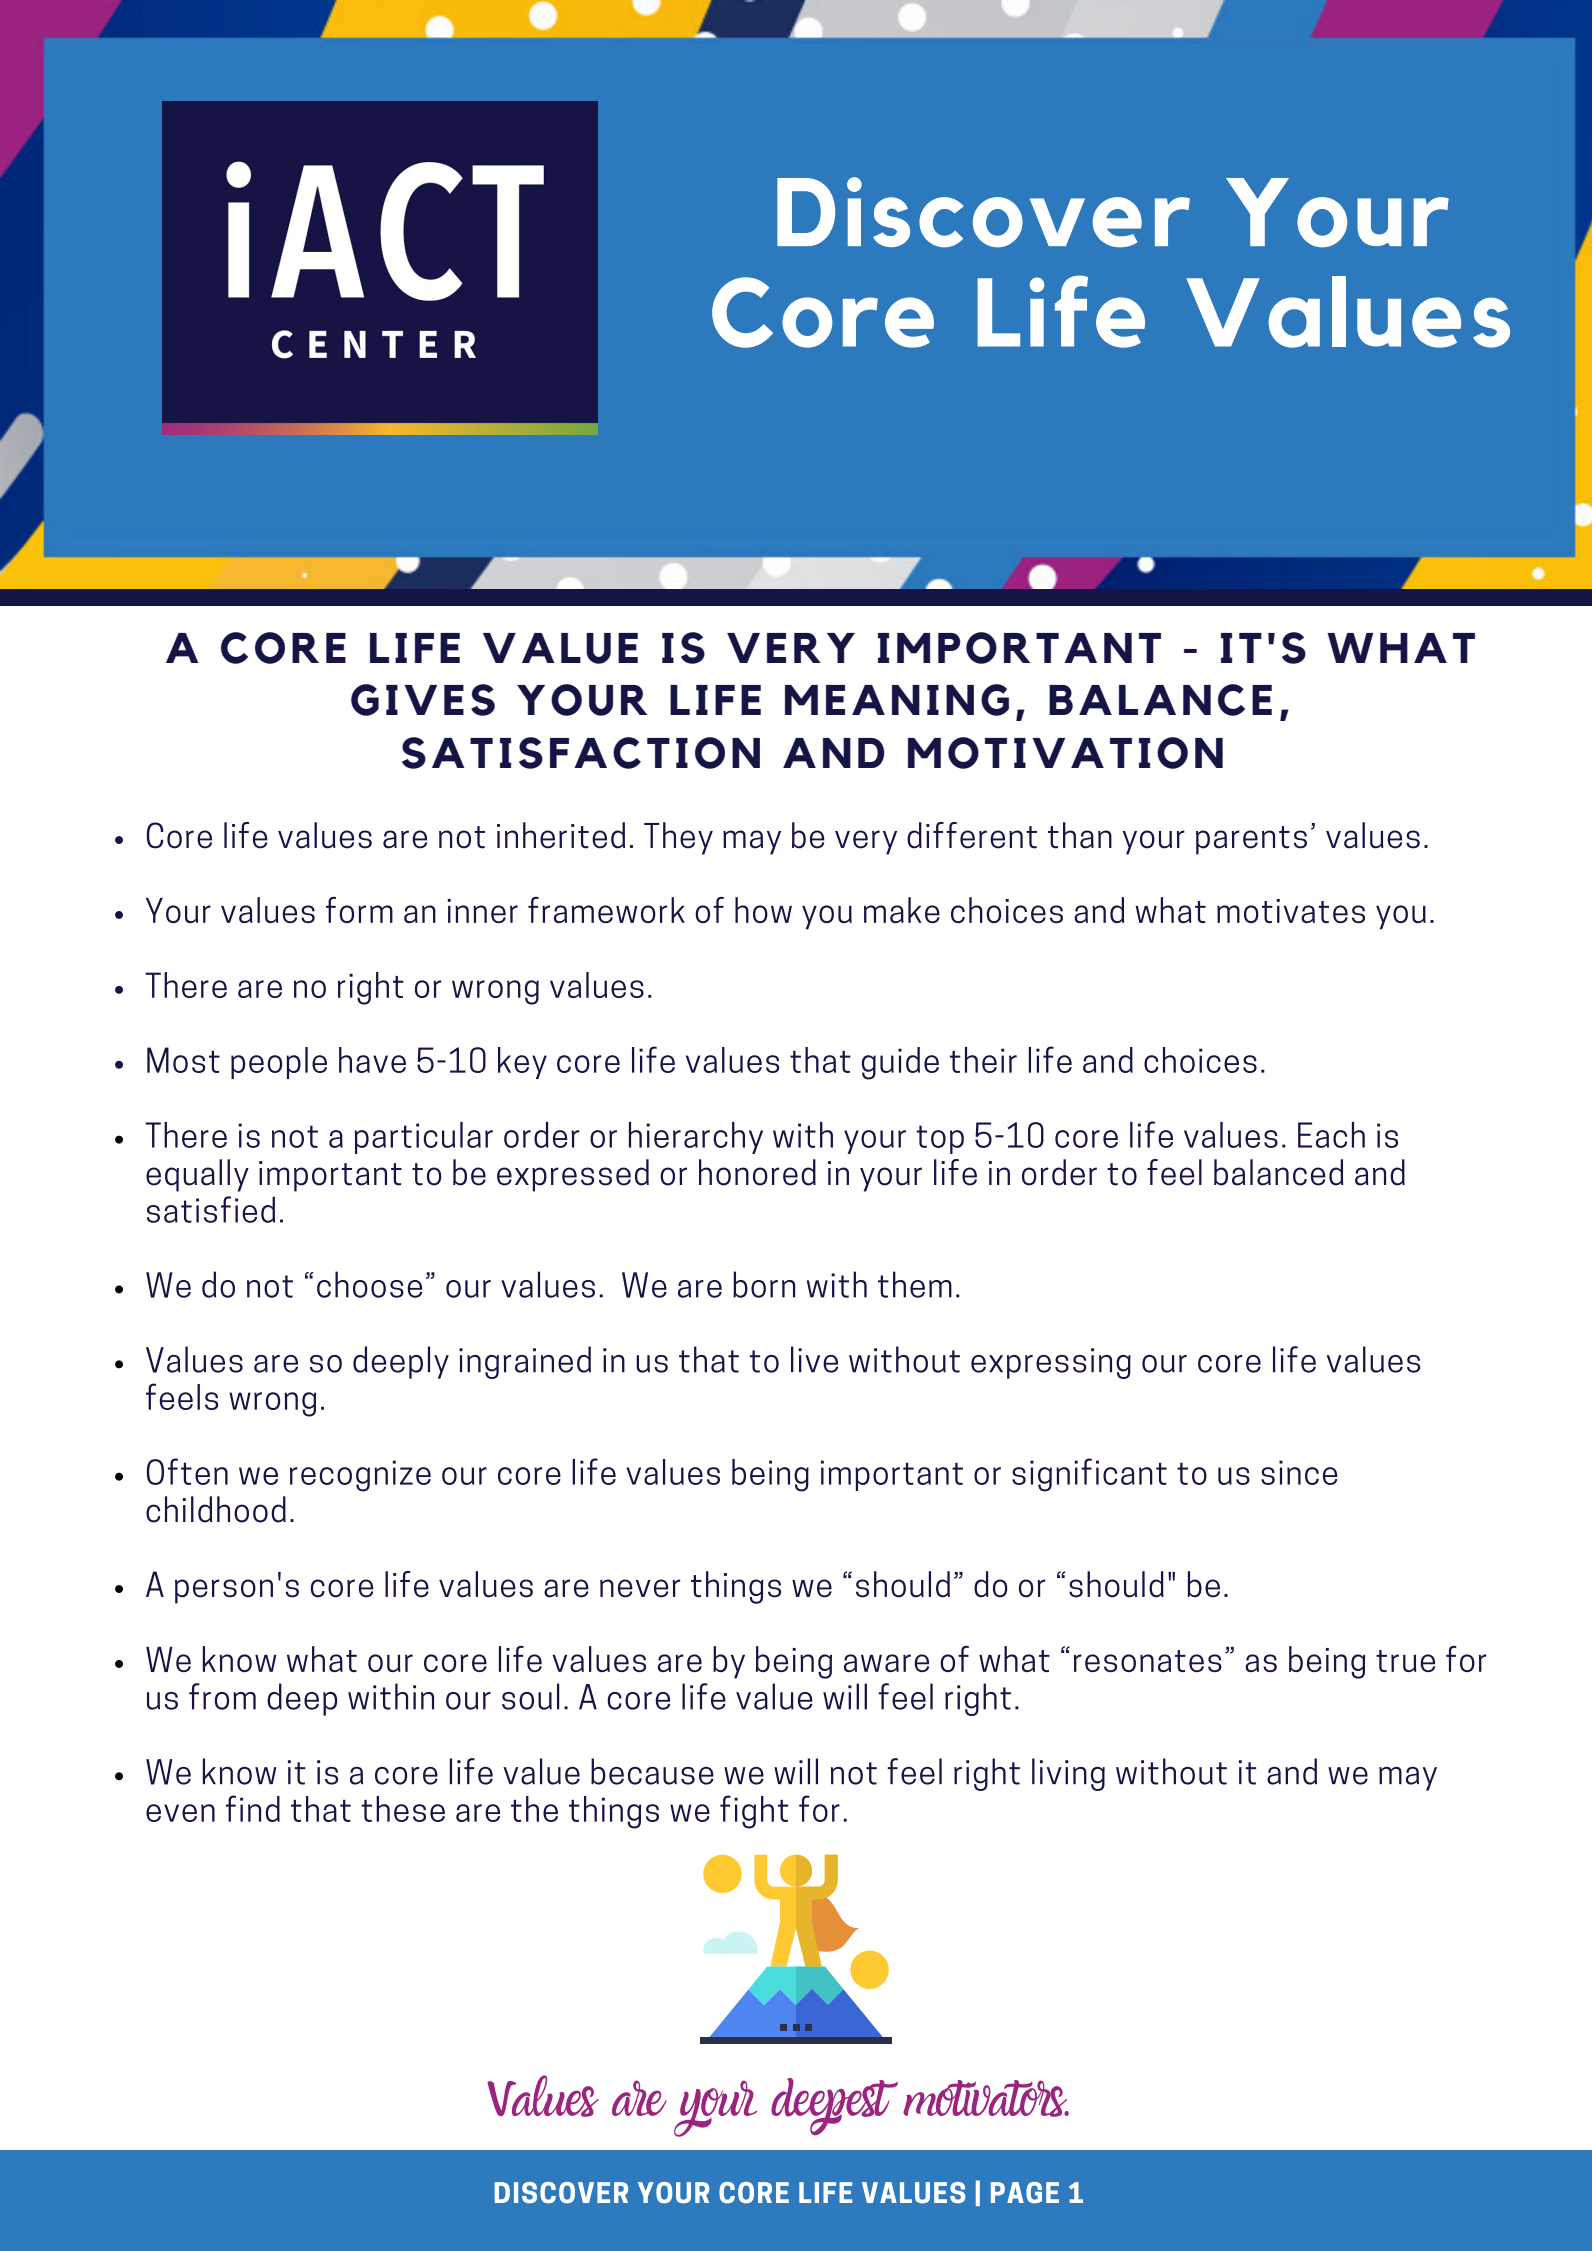 This screenshot has height=2251, width=1592. Describe the element at coordinates (216, 1509) in the screenshot. I see `childhood` at that location.
